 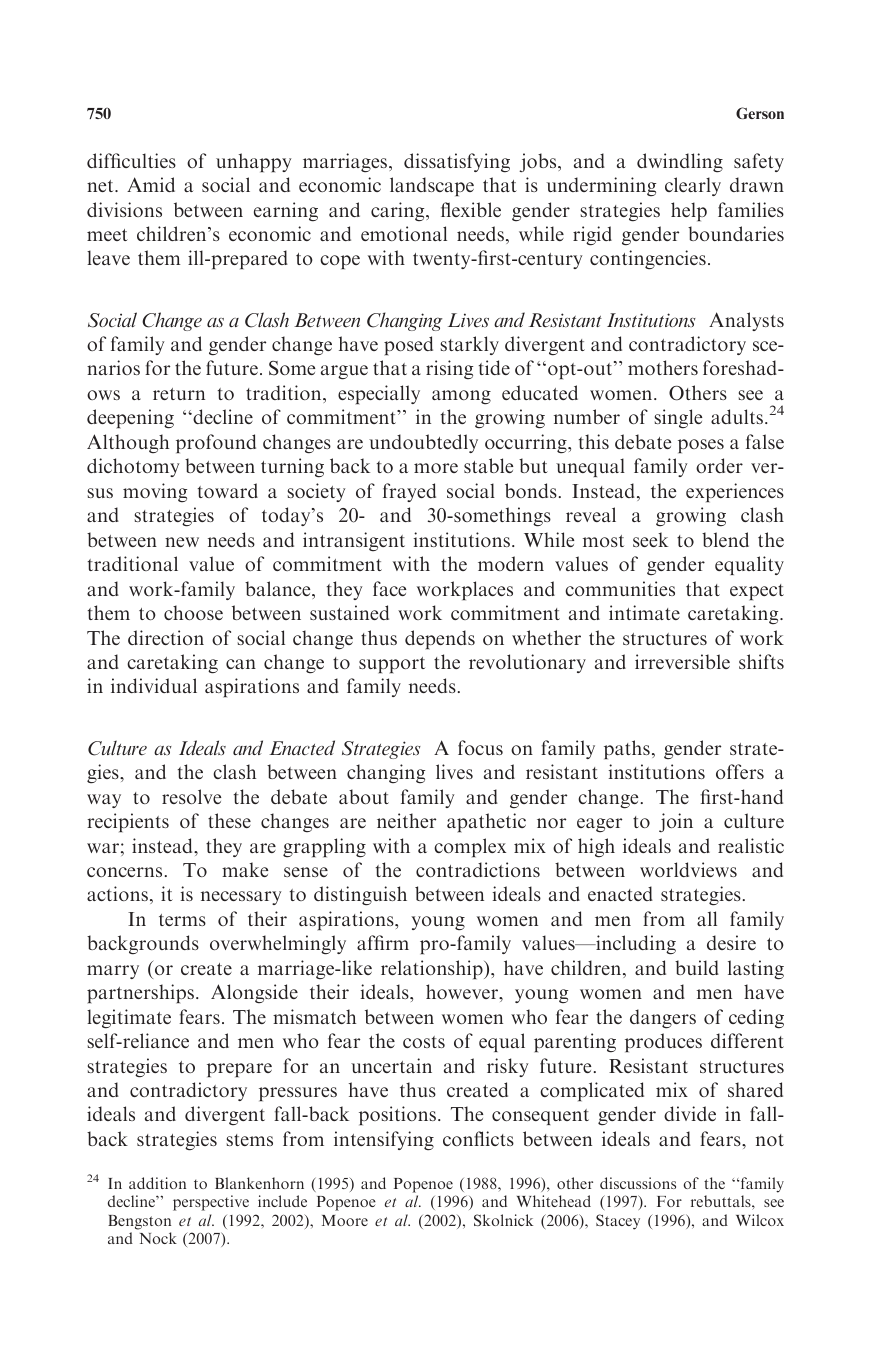 I want to click on frayed, so click(x=409, y=492).
